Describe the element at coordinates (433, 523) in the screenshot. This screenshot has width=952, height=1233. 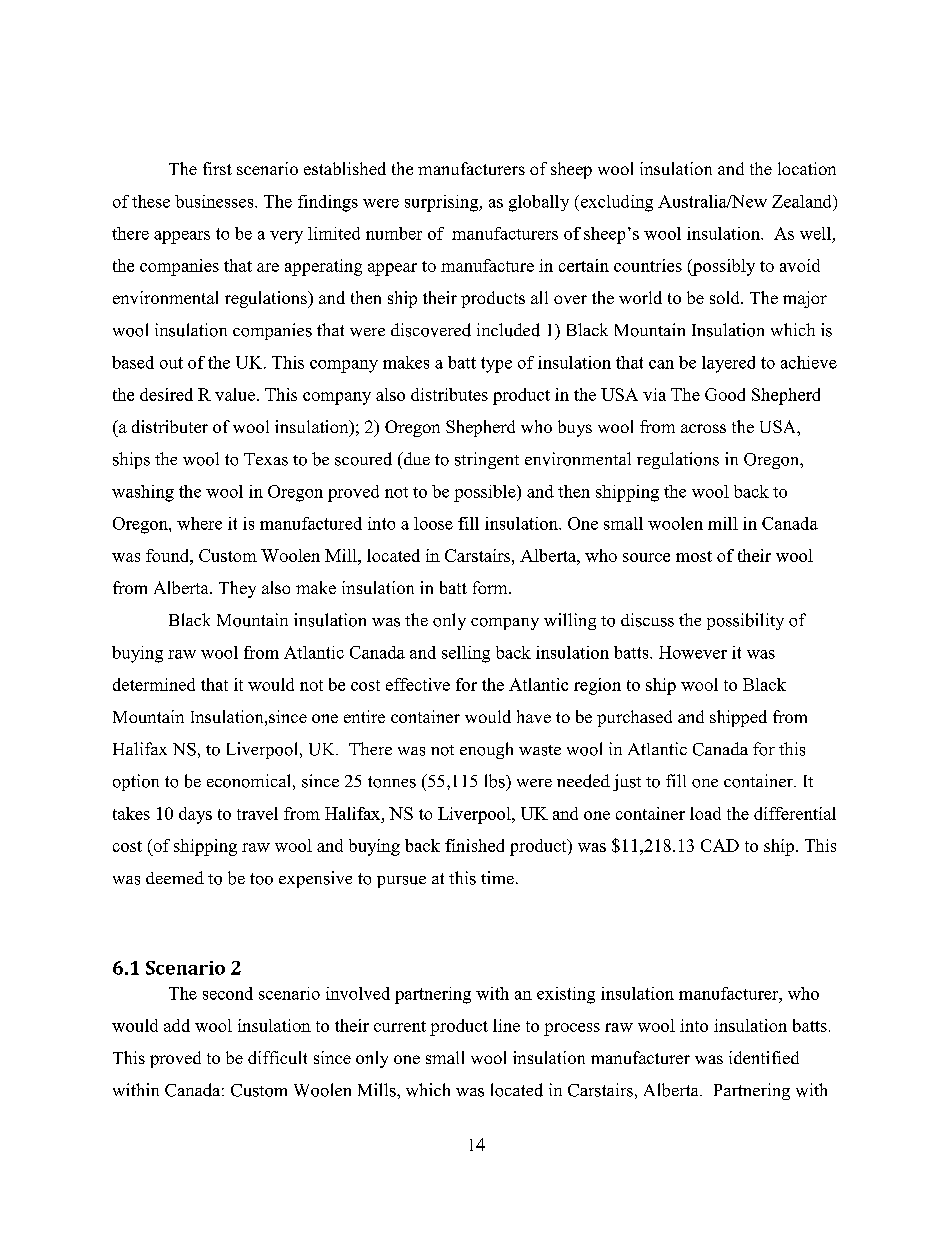
I see `loose` at that location.
